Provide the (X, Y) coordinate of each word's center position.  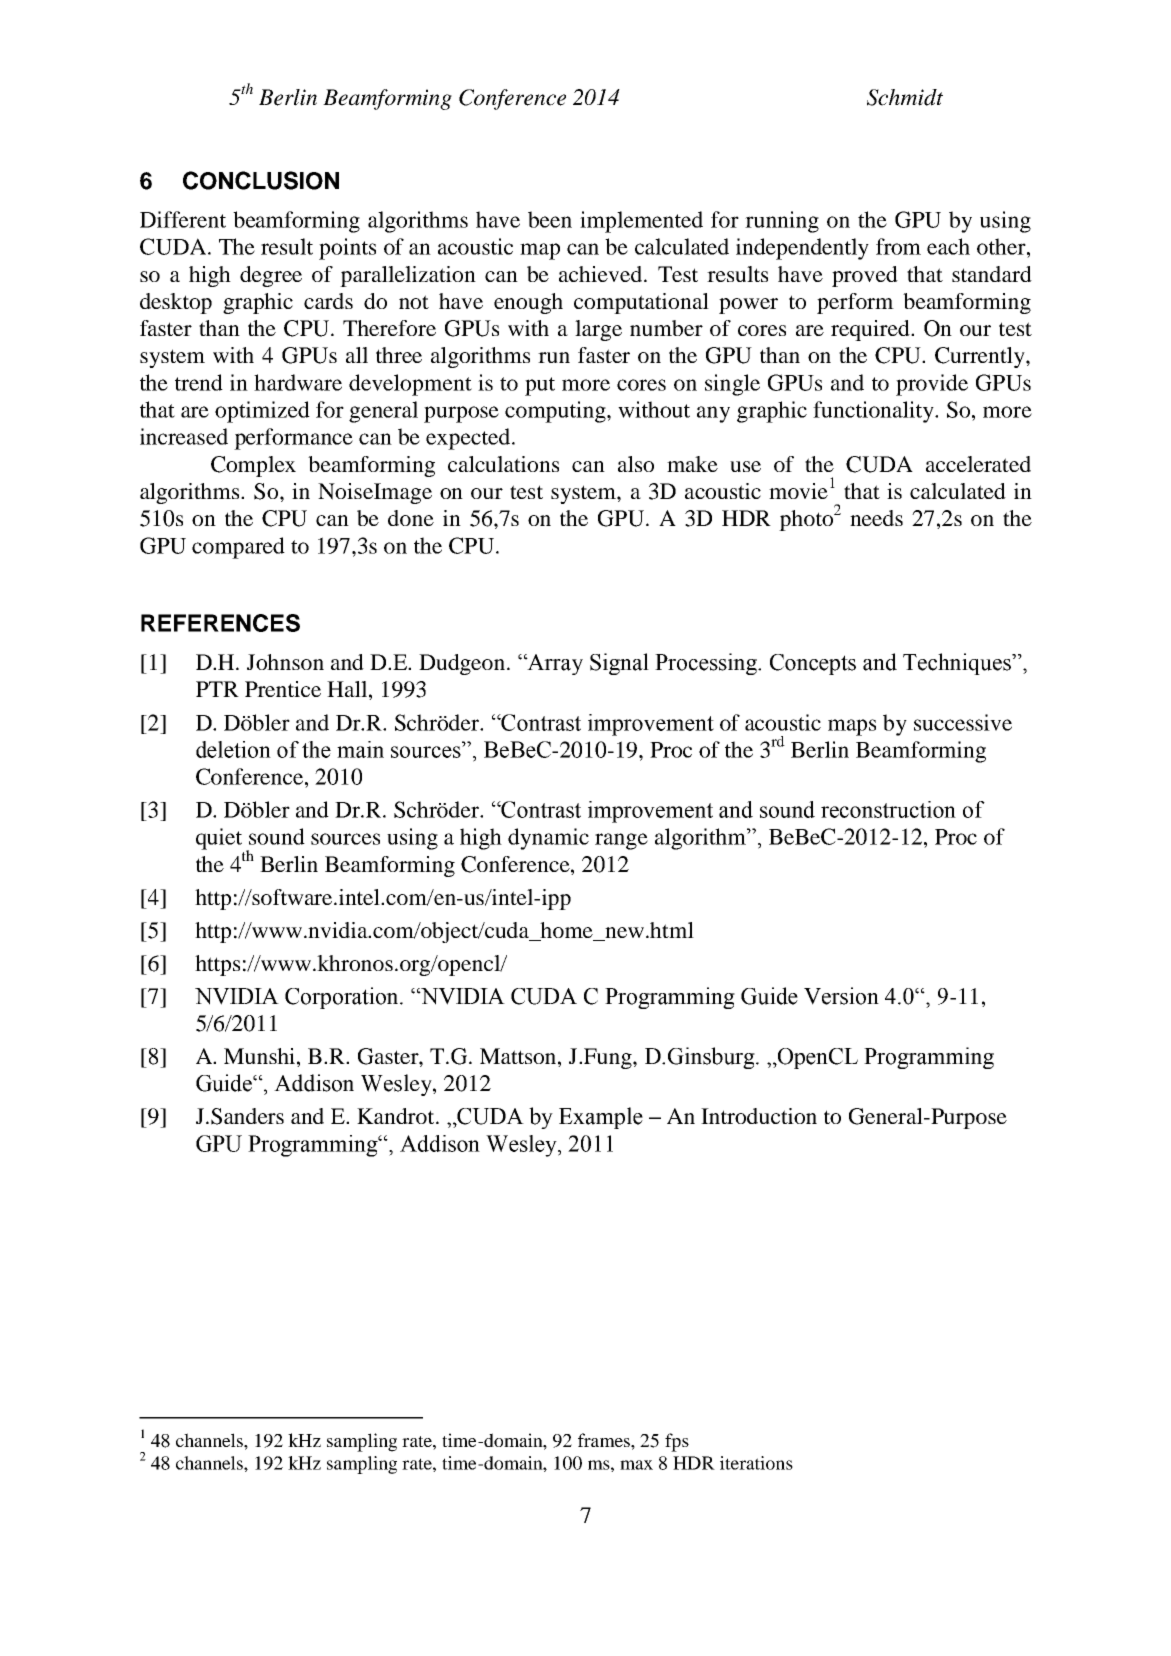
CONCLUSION (261, 180)
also (636, 464)
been (550, 219)
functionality (875, 412)
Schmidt (905, 97)
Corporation (343, 998)
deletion (233, 749)
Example (601, 1118)
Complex (253, 466)
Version (841, 996)
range (621, 841)
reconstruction (888, 809)
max (636, 1465)
